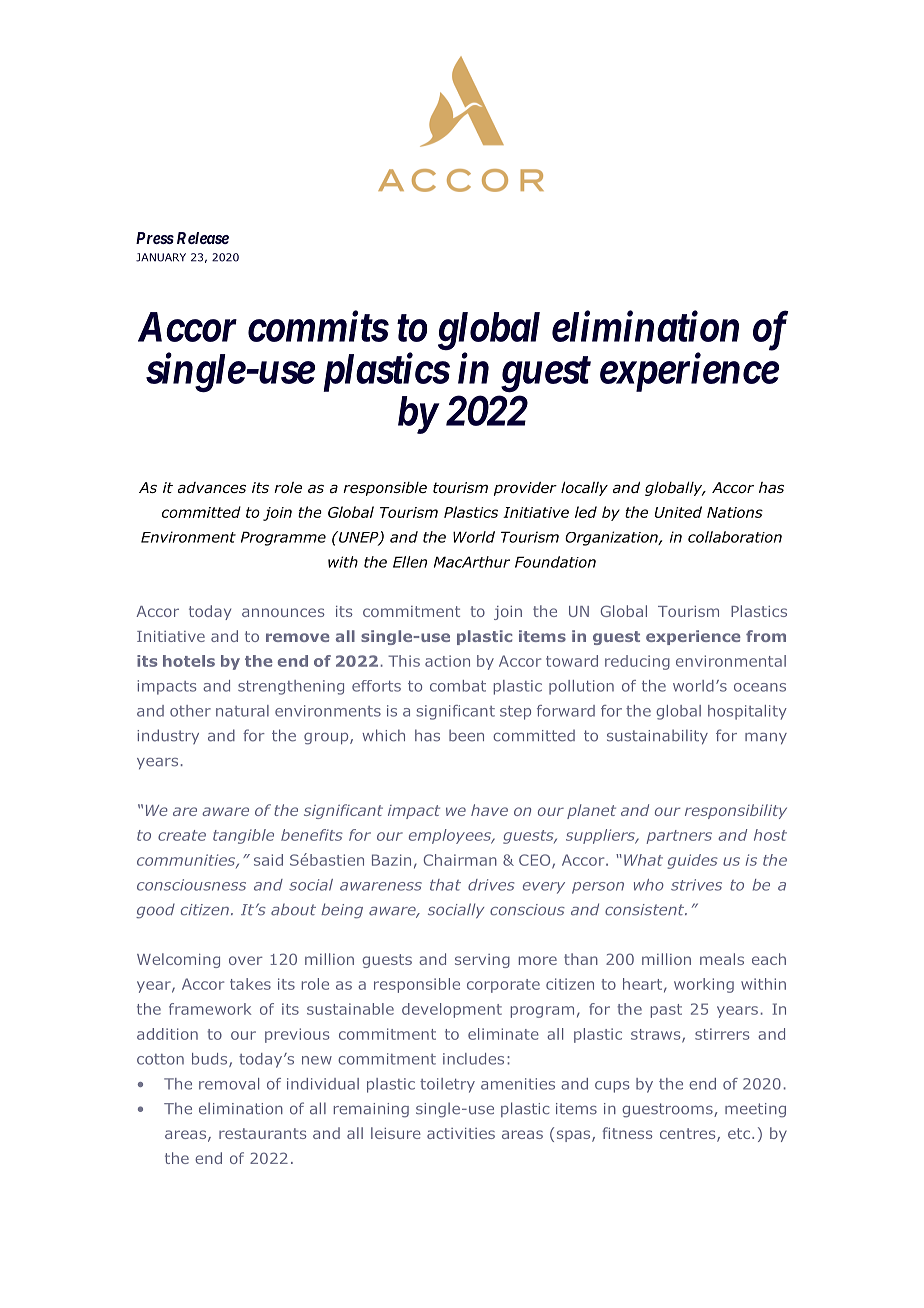  Describe the element at coordinates (461, 1133) in the screenshot. I see `activities` at that location.
